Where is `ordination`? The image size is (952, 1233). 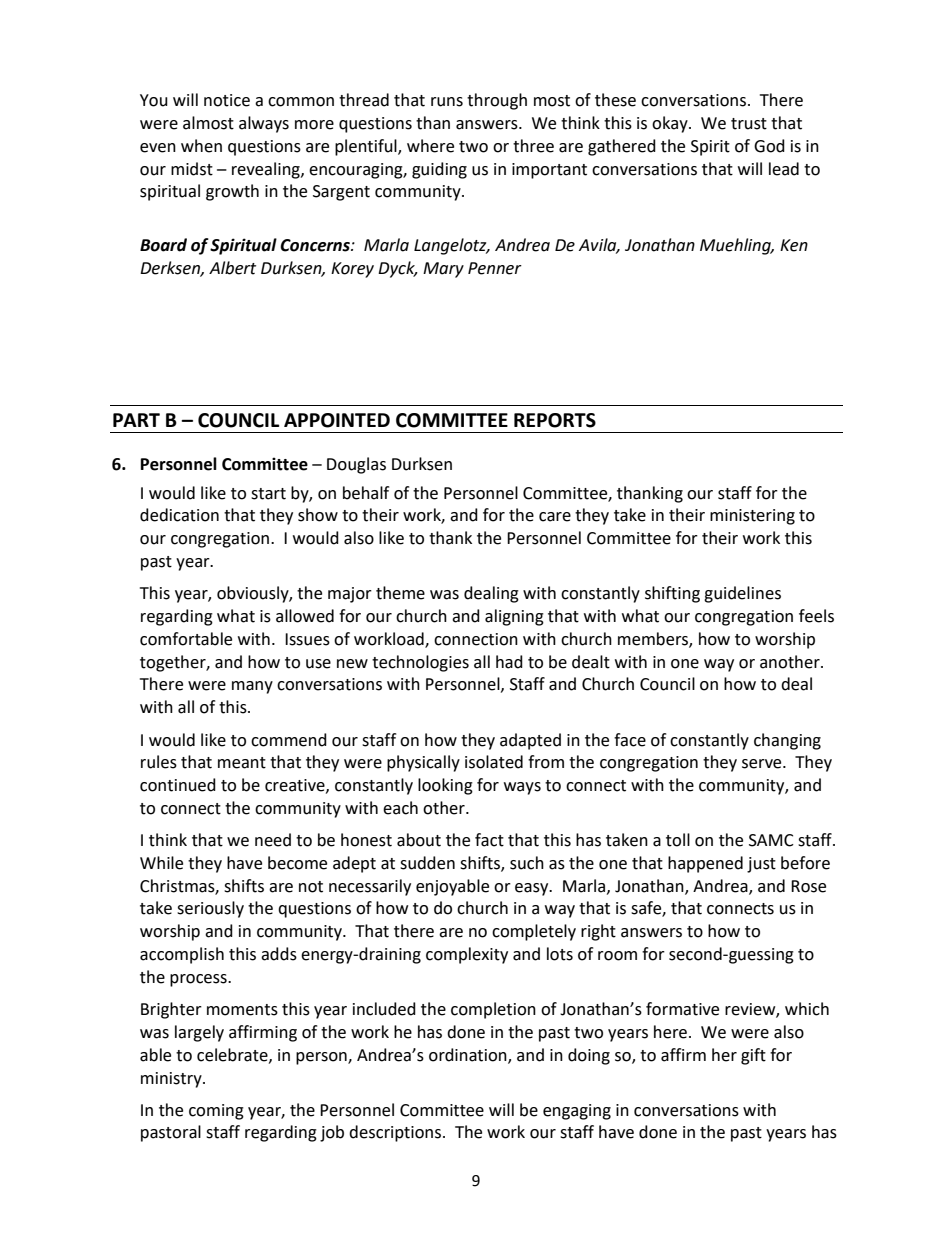 ordination is located at coordinates (469, 1055).
